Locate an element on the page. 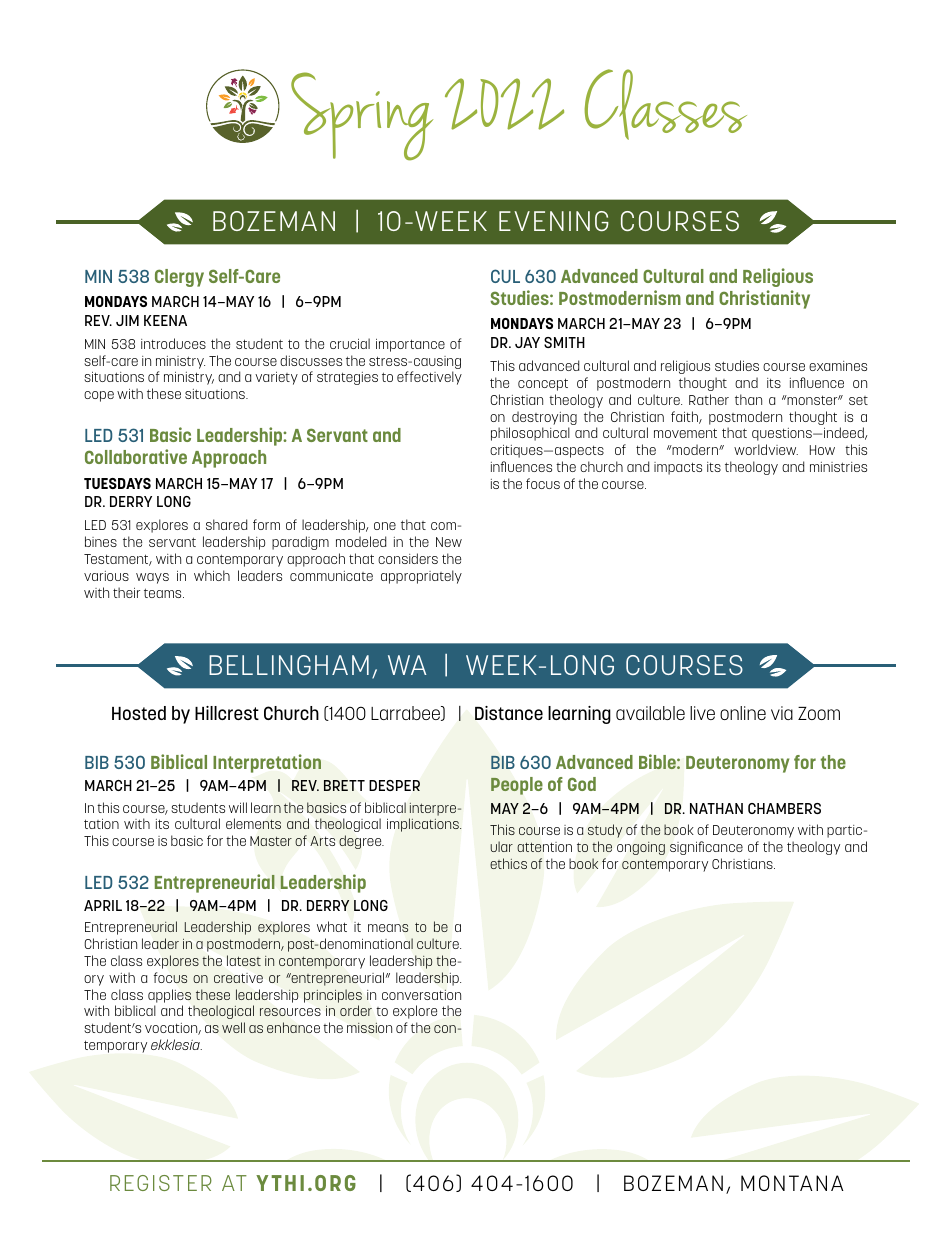  worldview is located at coordinates (766, 449).
